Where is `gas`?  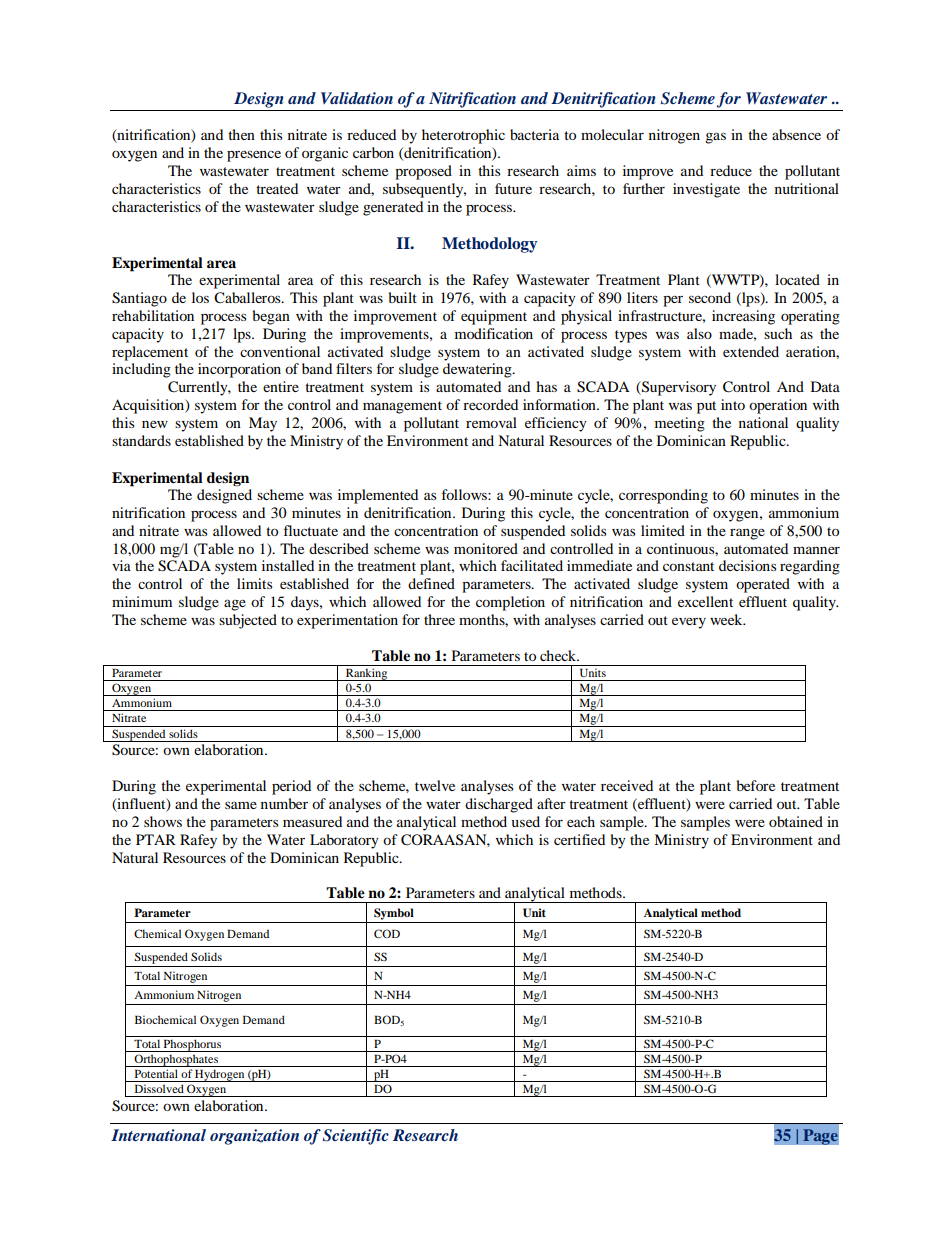
gas is located at coordinates (715, 138).
